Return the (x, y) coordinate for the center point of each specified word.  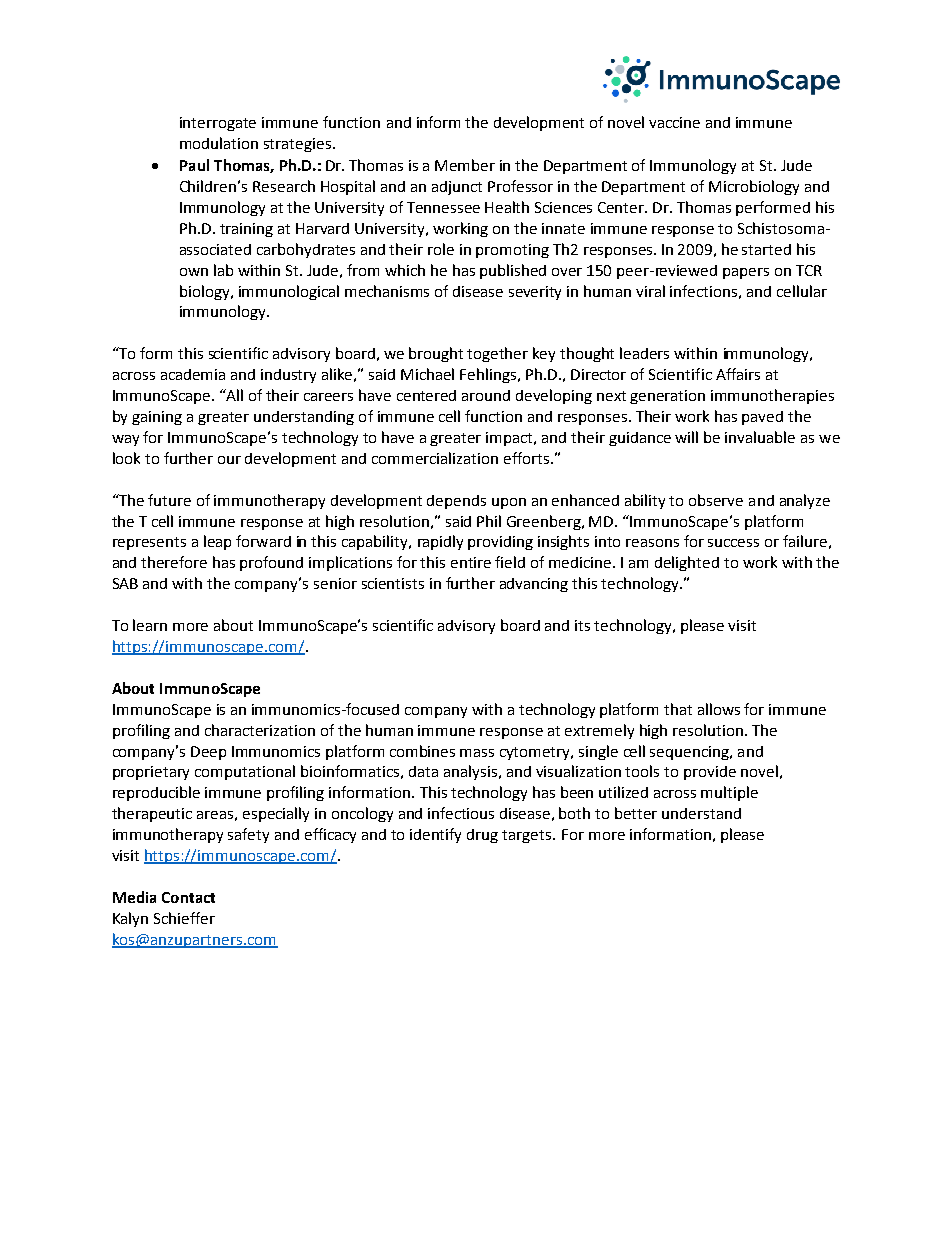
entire (471, 562)
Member (465, 165)
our (229, 460)
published (513, 271)
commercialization (435, 458)
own (194, 272)
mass (477, 753)
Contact (188, 897)
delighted (687, 563)
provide (710, 773)
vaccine (674, 122)
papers (746, 273)
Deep (208, 753)
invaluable (760, 437)
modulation (219, 143)
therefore (174, 562)
